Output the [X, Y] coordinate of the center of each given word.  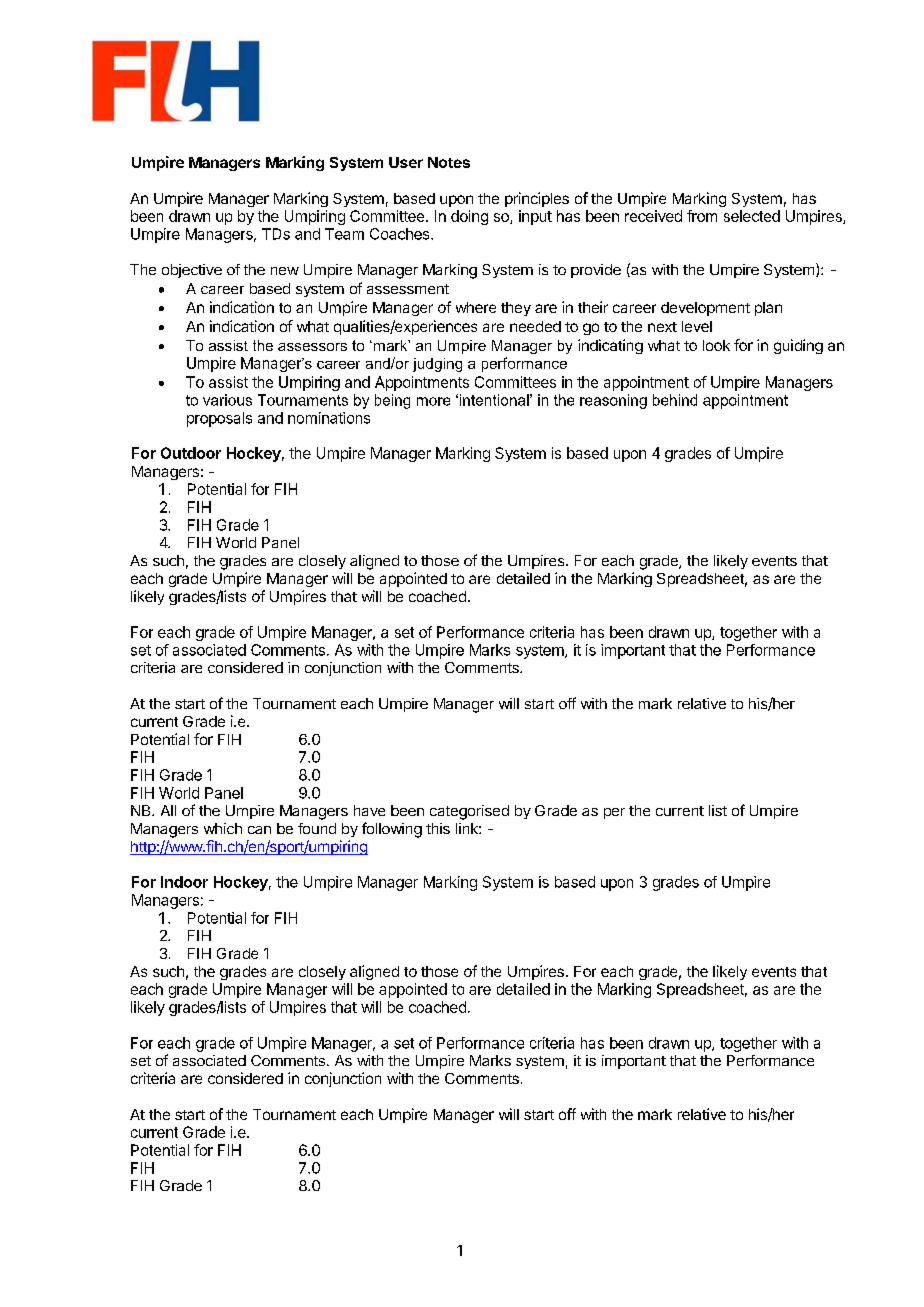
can [259, 830]
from [702, 216]
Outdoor [191, 453]
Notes [449, 162]
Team [344, 234]
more [433, 401]
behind [675, 400]
